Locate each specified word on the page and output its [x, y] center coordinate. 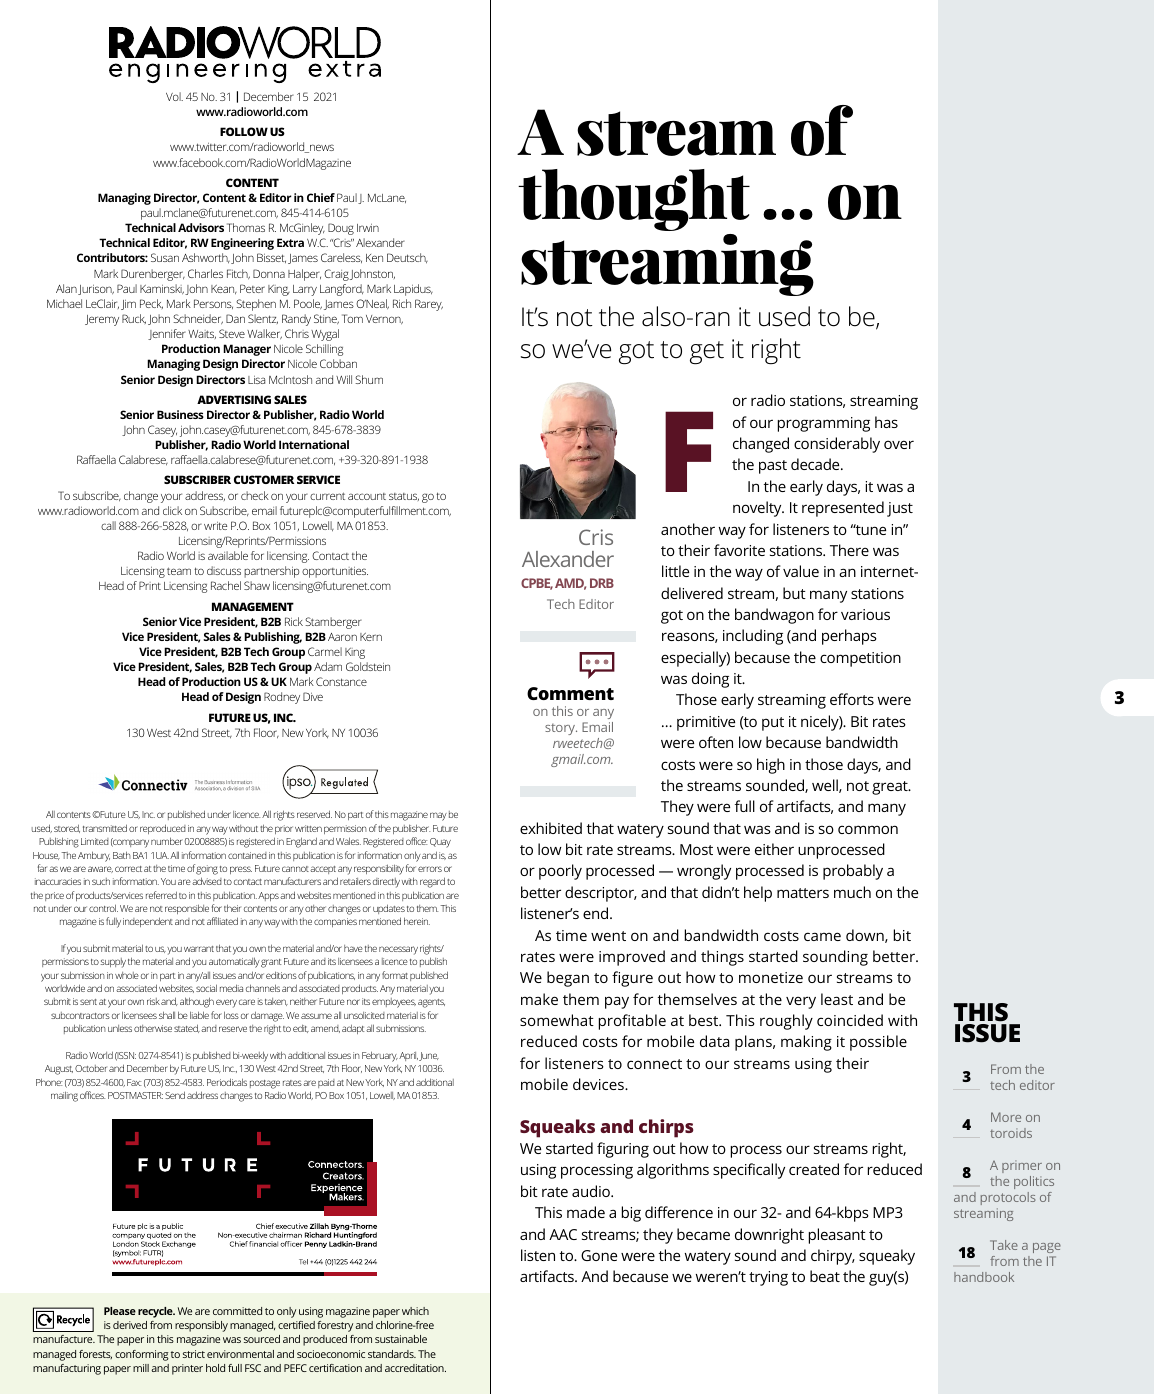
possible [878, 1043]
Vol [174, 96]
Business [180, 414]
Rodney [282, 698]
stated [187, 1028]
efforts [852, 699]
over [899, 444]
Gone [599, 1255]
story [561, 729]
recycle [156, 1312]
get [707, 352]
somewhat [557, 1020]
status [404, 497]
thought [634, 200]
